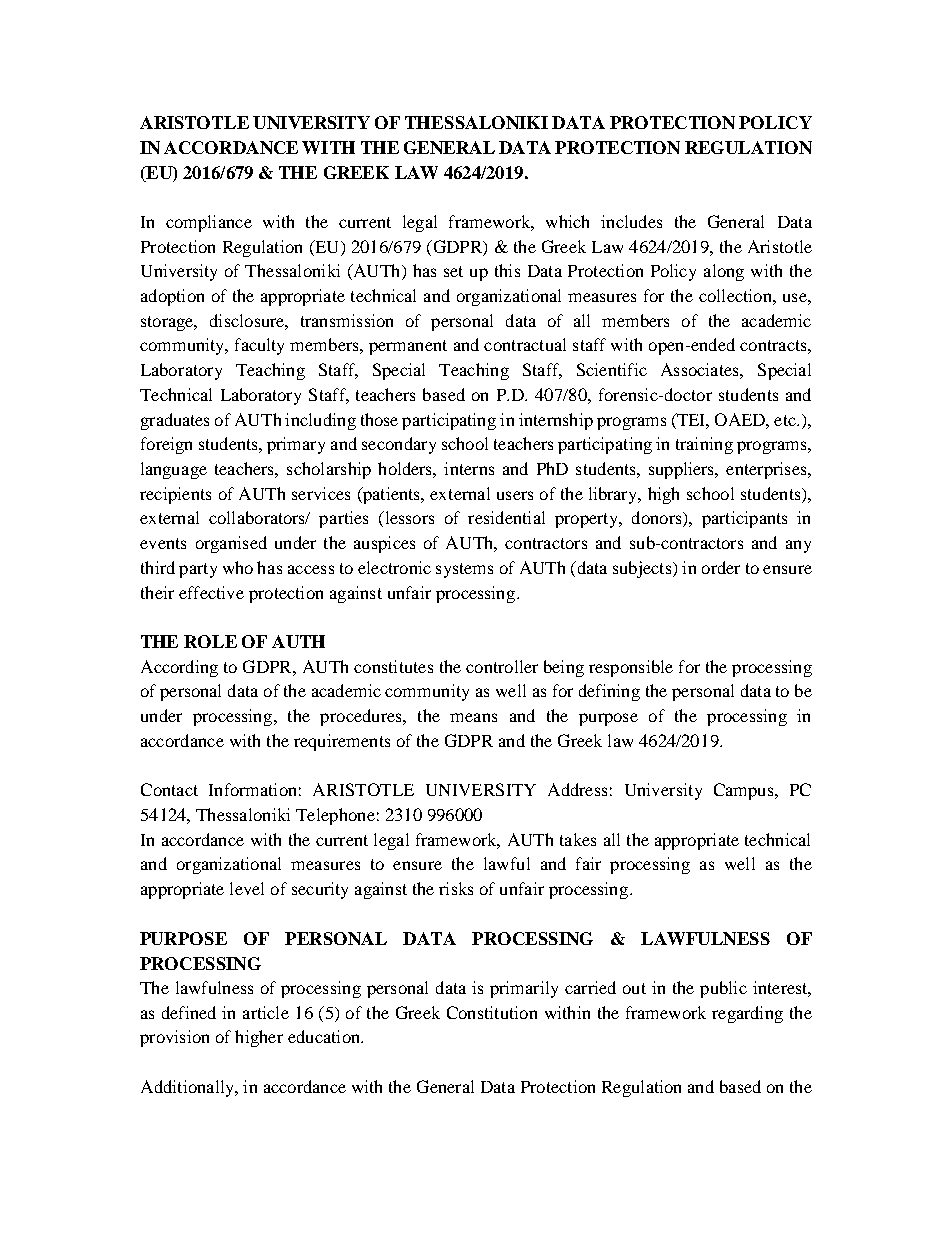  I want to click on responsible, so click(631, 668).
